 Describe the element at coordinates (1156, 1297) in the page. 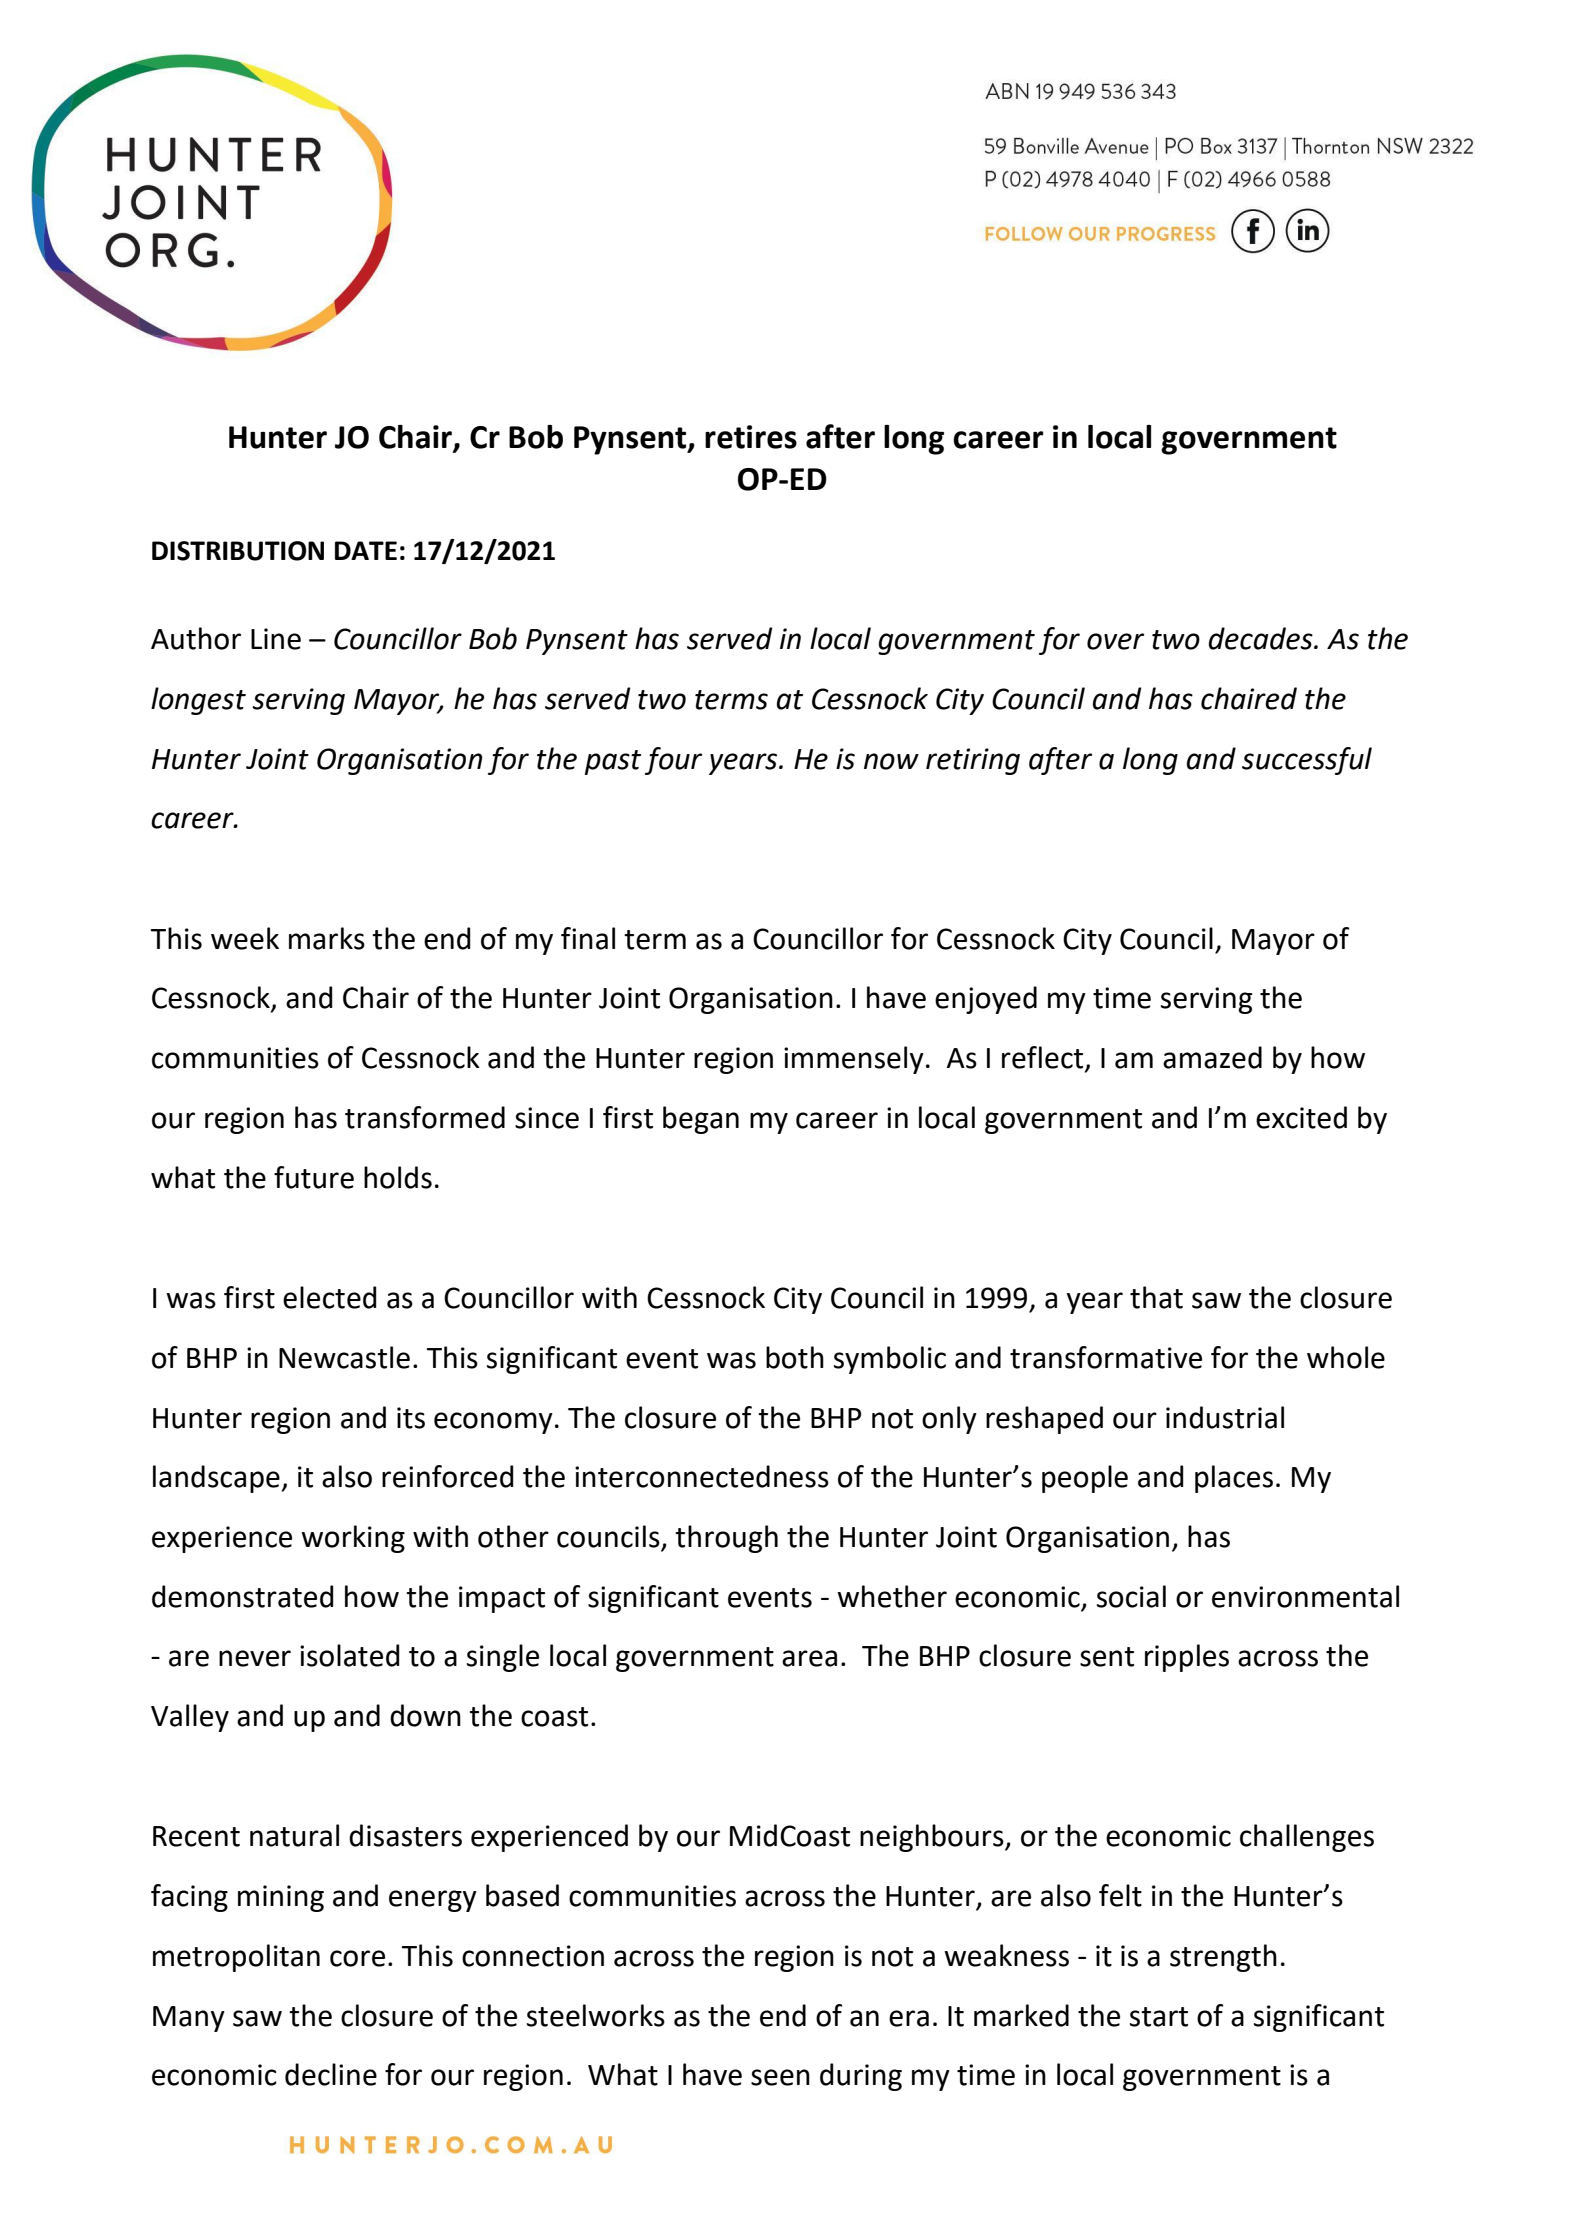

I see `that` at that location.
